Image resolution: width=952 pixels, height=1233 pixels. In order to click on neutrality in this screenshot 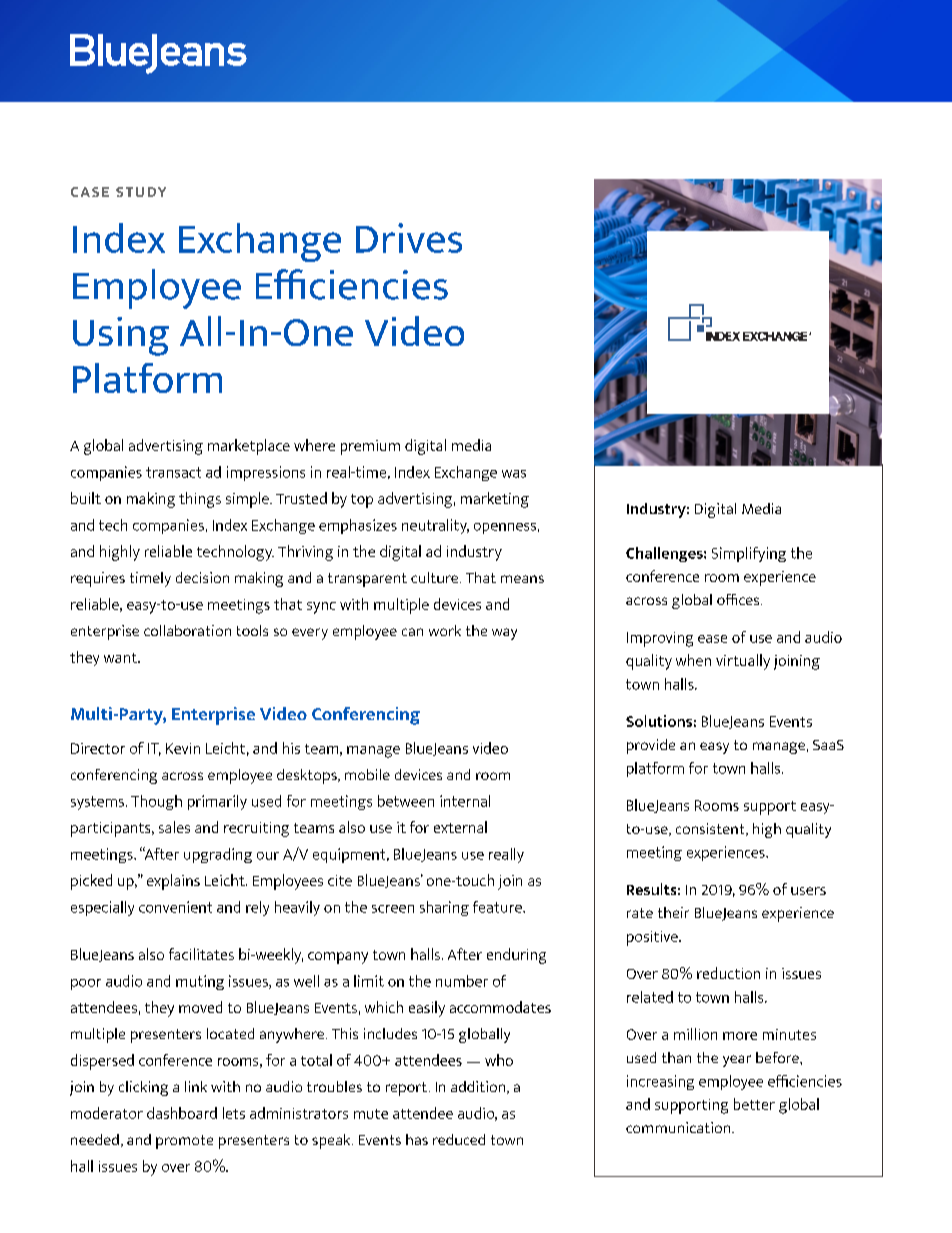, I will do `click(435, 526)`.
